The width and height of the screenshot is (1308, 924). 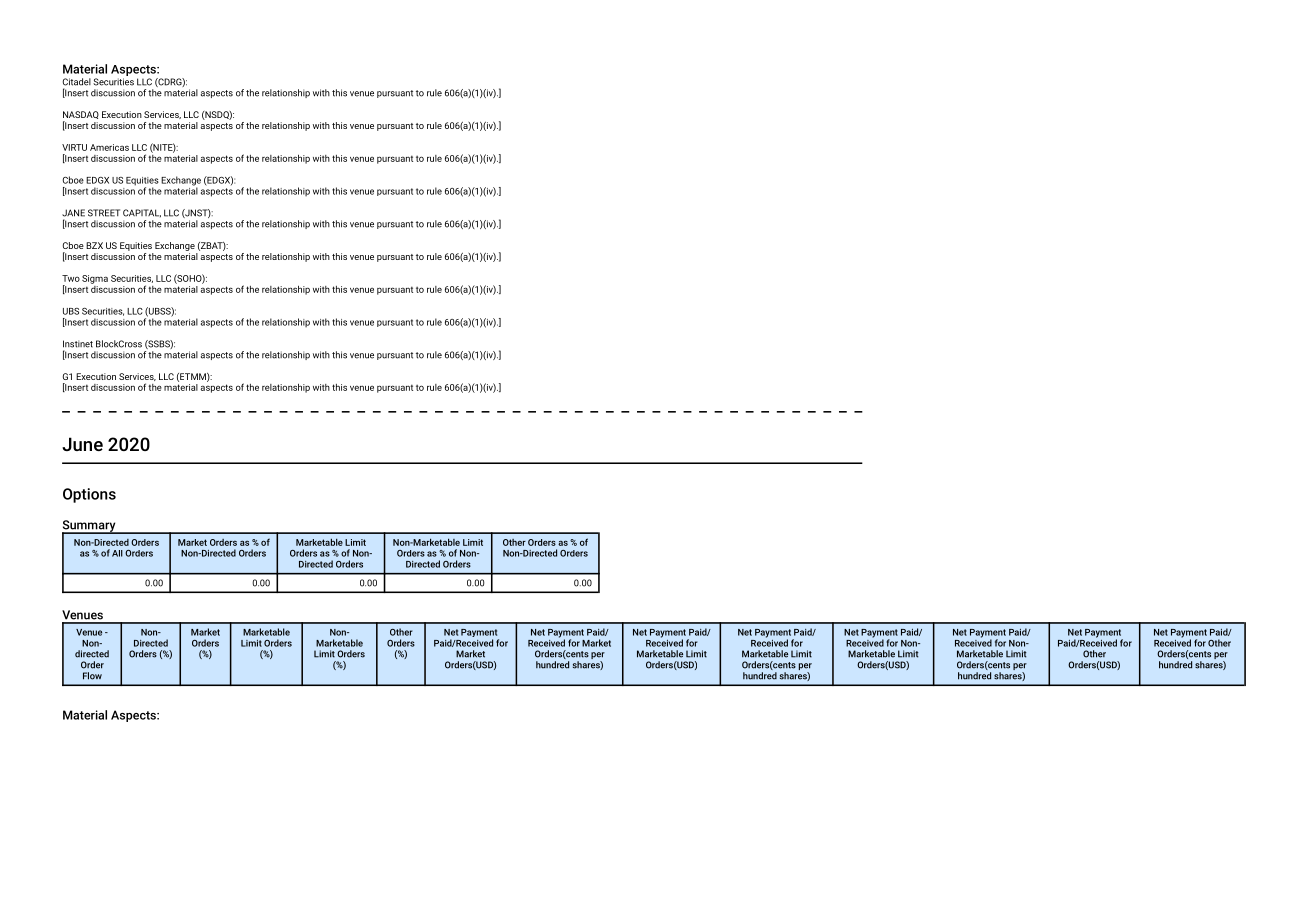 I want to click on NASDAQ, so click(x=81, y=116).
